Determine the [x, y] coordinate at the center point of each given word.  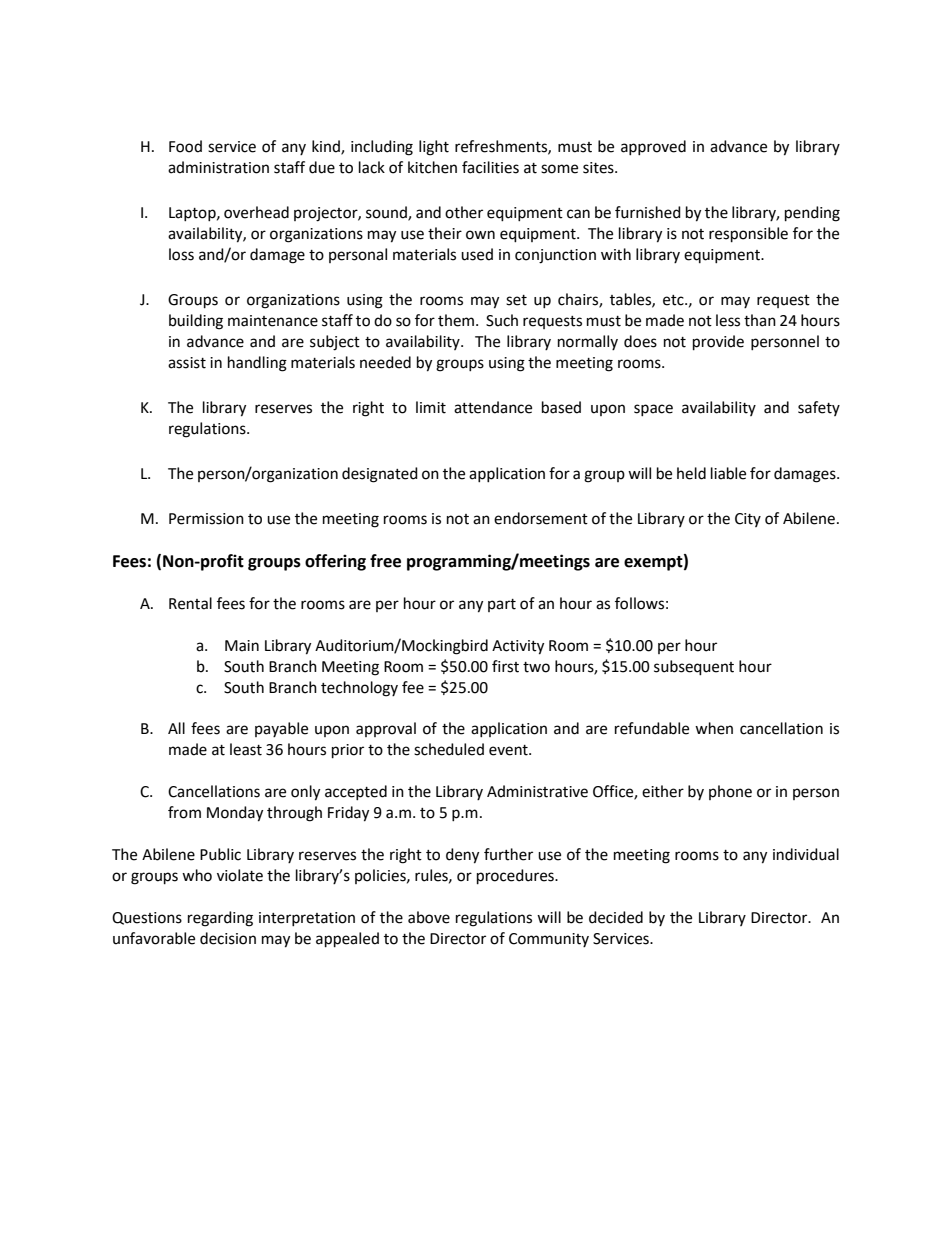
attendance [493, 407]
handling [257, 364]
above [429, 917]
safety [819, 408]
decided [616, 917]
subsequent [694, 668]
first [505, 666]
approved [653, 147]
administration [218, 167]
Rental [190, 603]
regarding [220, 919]
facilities [490, 167]
